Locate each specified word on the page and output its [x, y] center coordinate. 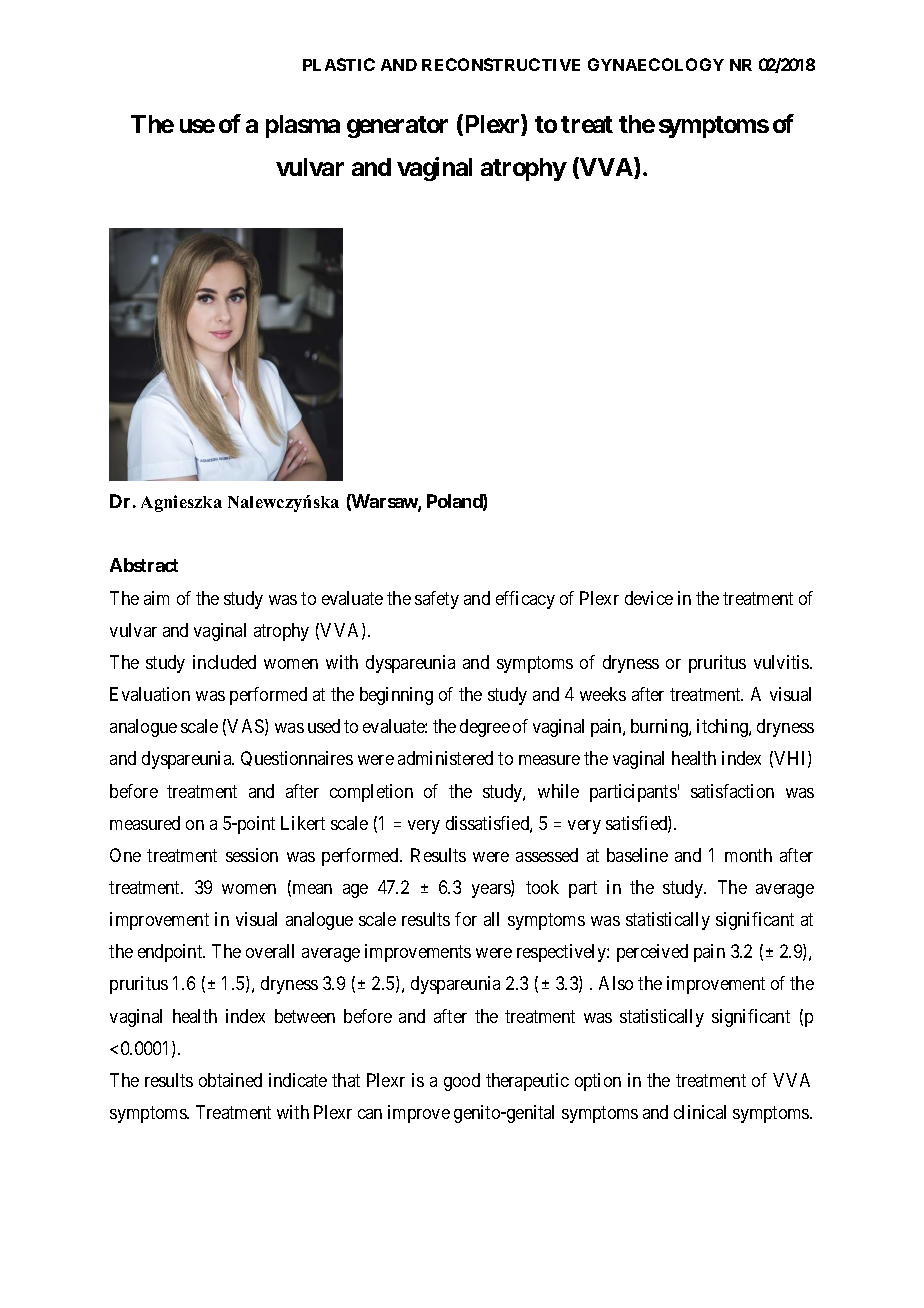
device [649, 598]
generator [397, 127]
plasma [303, 126]
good [462, 1082]
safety [437, 600]
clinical [700, 1112]
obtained [230, 1080]
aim [156, 598]
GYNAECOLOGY [656, 64]
